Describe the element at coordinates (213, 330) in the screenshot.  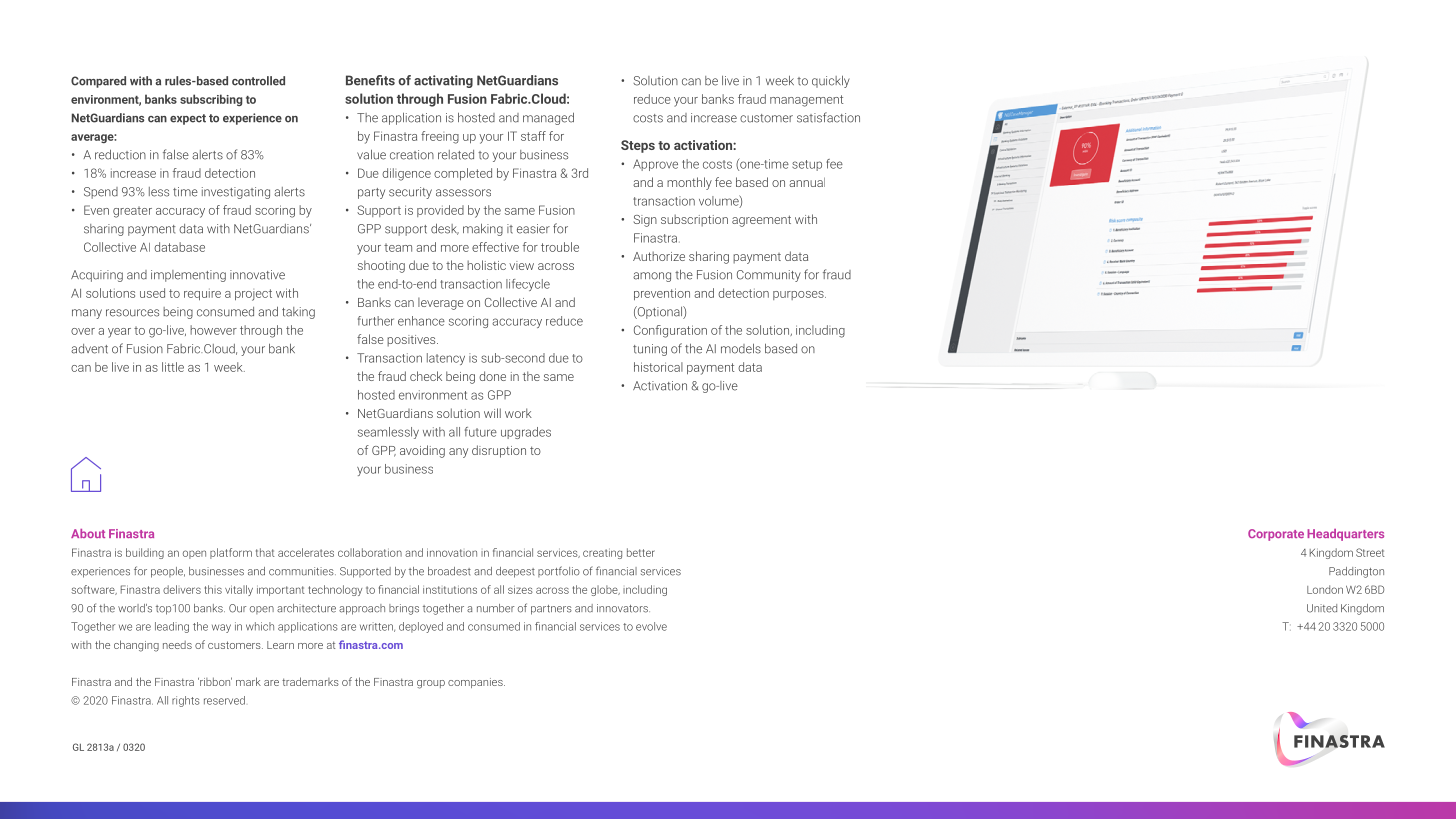
I see `however` at that location.
